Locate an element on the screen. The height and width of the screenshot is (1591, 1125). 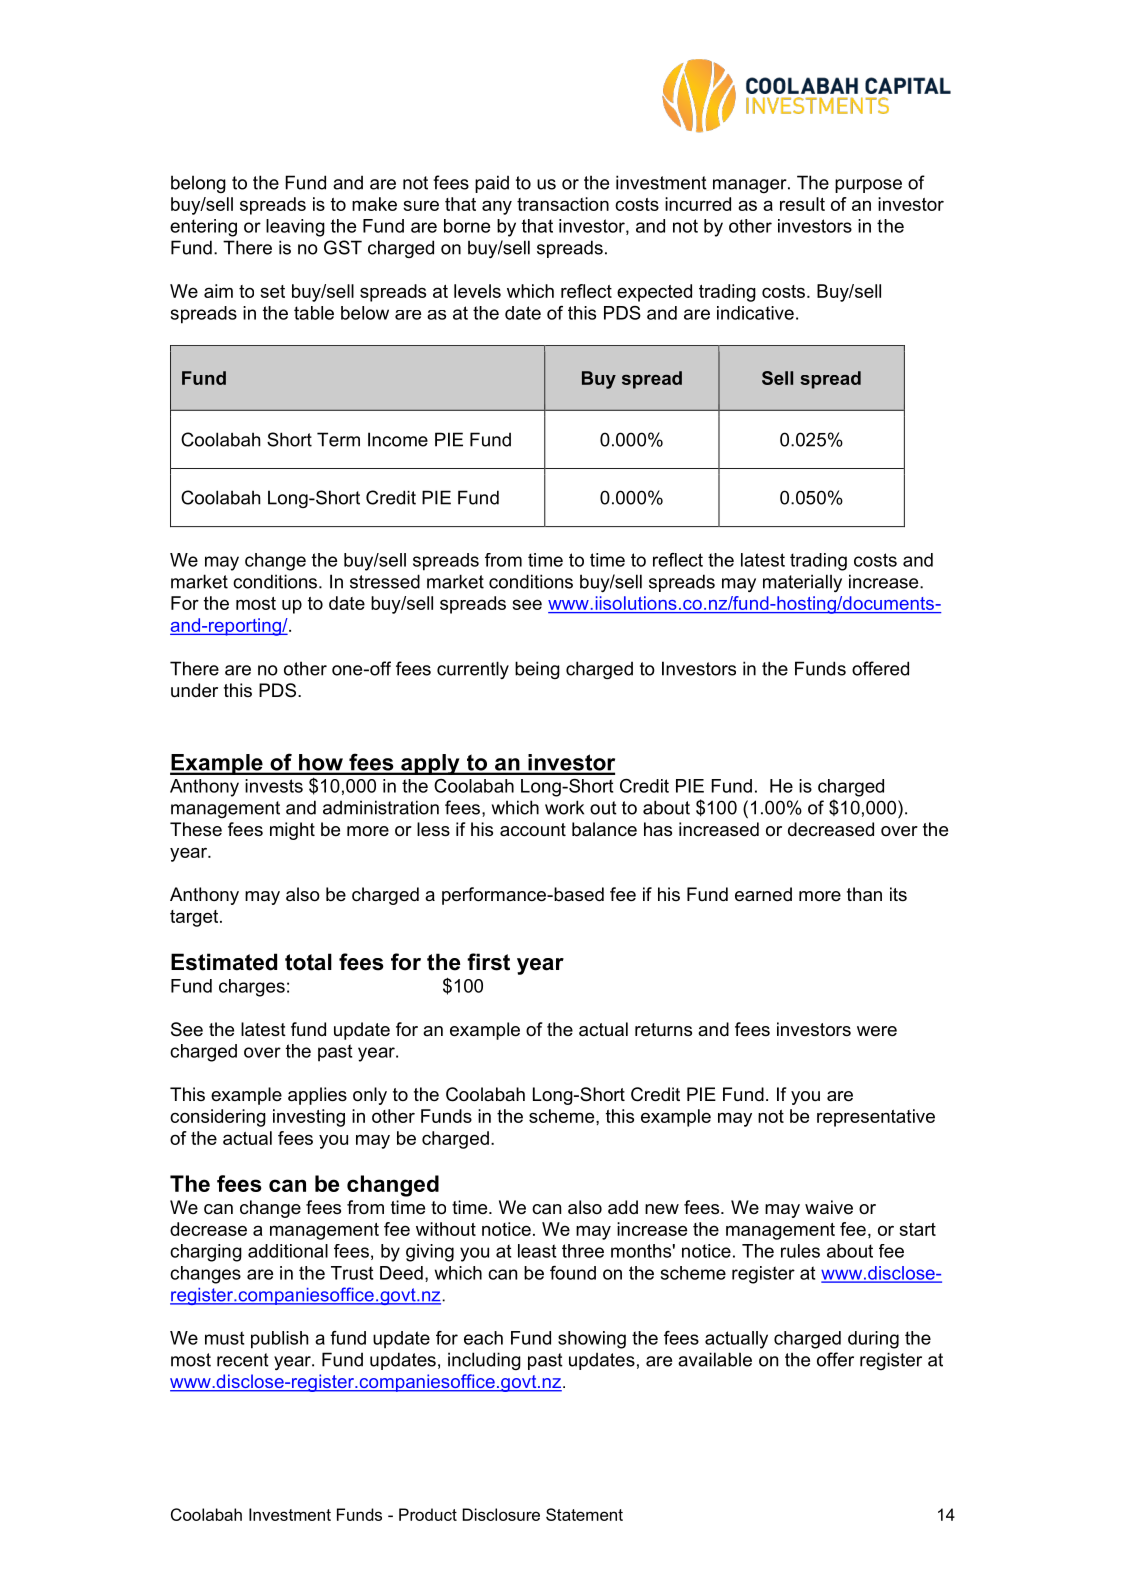
invests is located at coordinates (274, 786).
